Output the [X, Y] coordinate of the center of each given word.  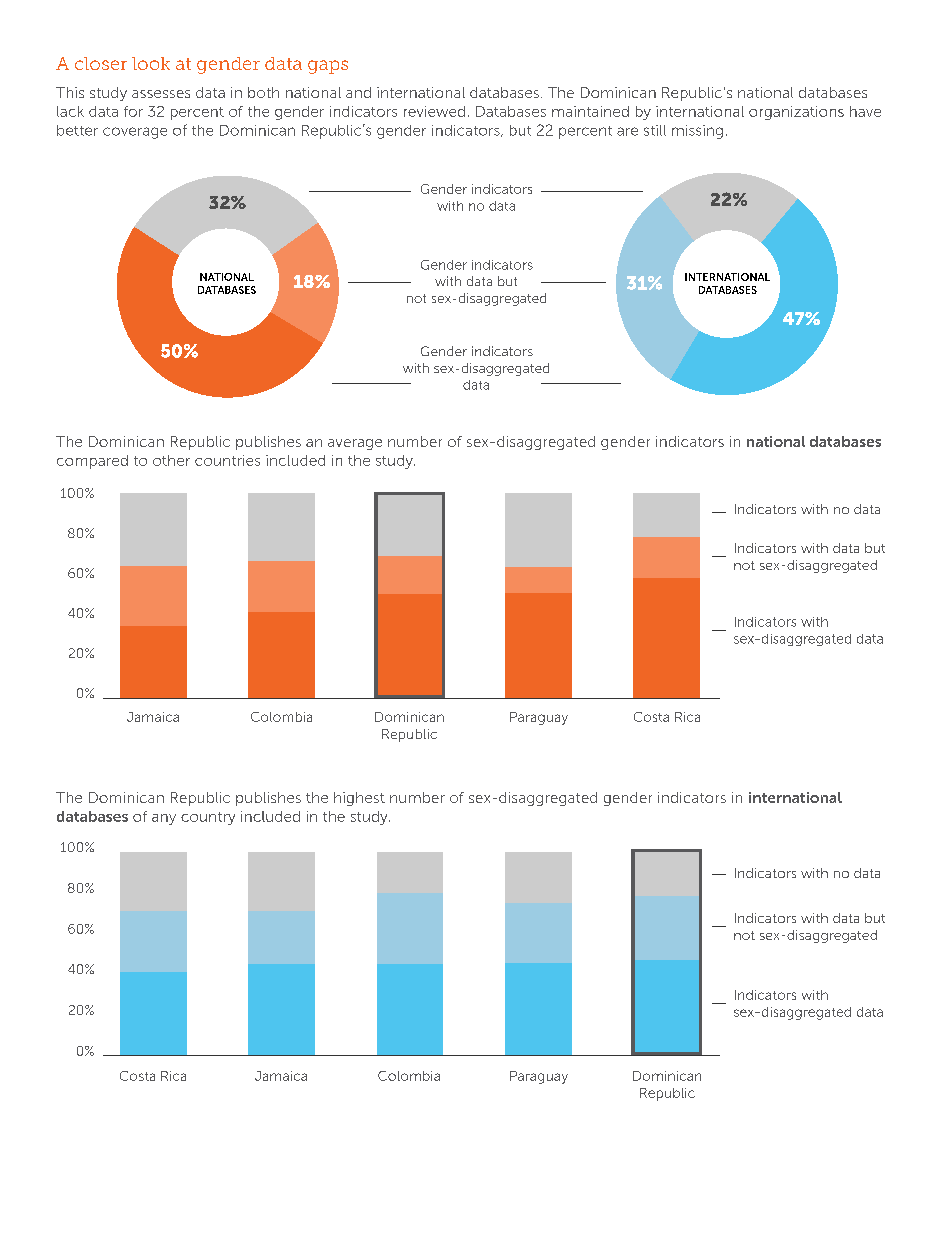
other [171, 460]
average [355, 444]
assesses [161, 94]
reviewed [434, 111]
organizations [796, 113]
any [164, 819]
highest [359, 799]
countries [227, 460]
